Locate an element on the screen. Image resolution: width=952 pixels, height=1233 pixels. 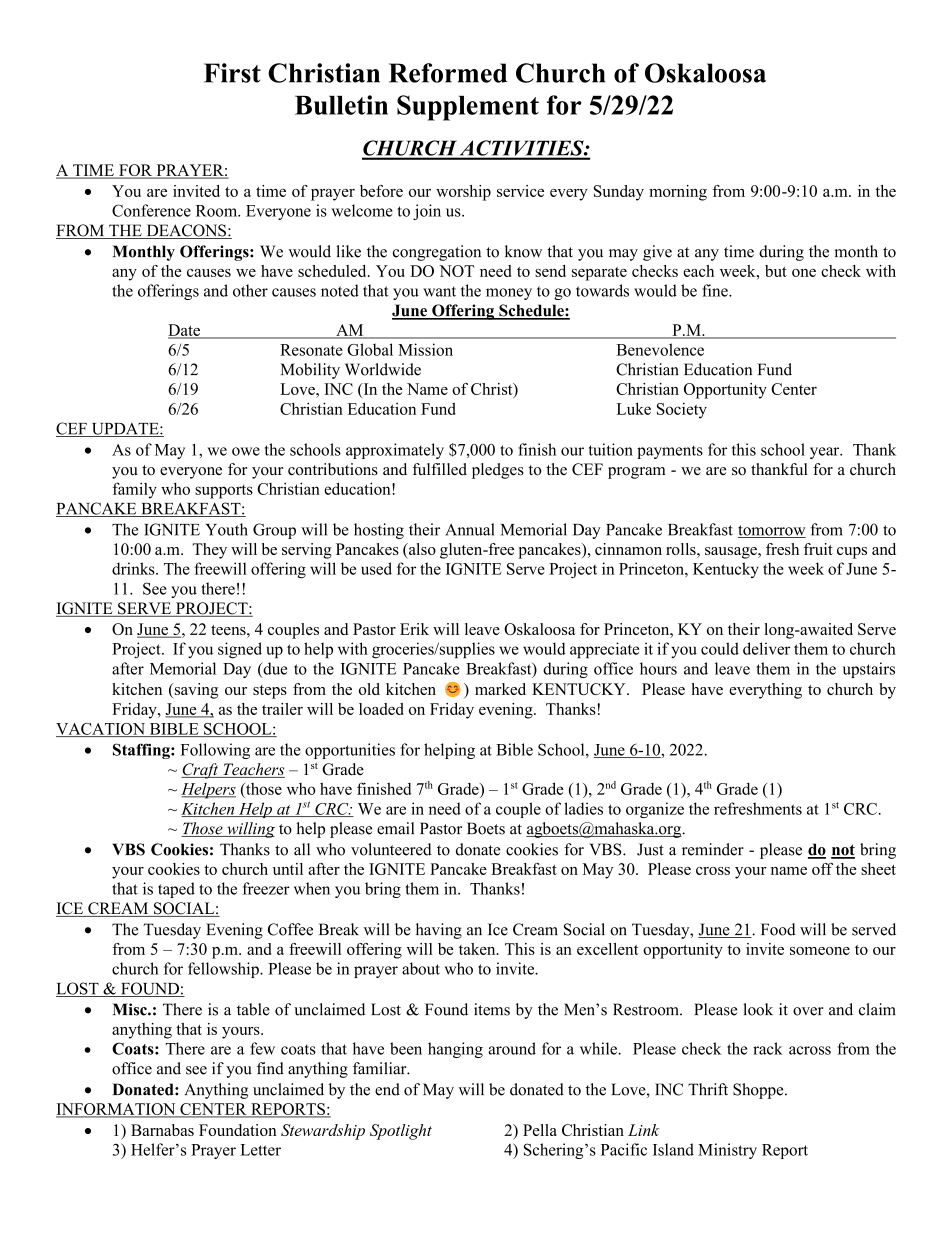
Shoppe is located at coordinates (759, 1091).
